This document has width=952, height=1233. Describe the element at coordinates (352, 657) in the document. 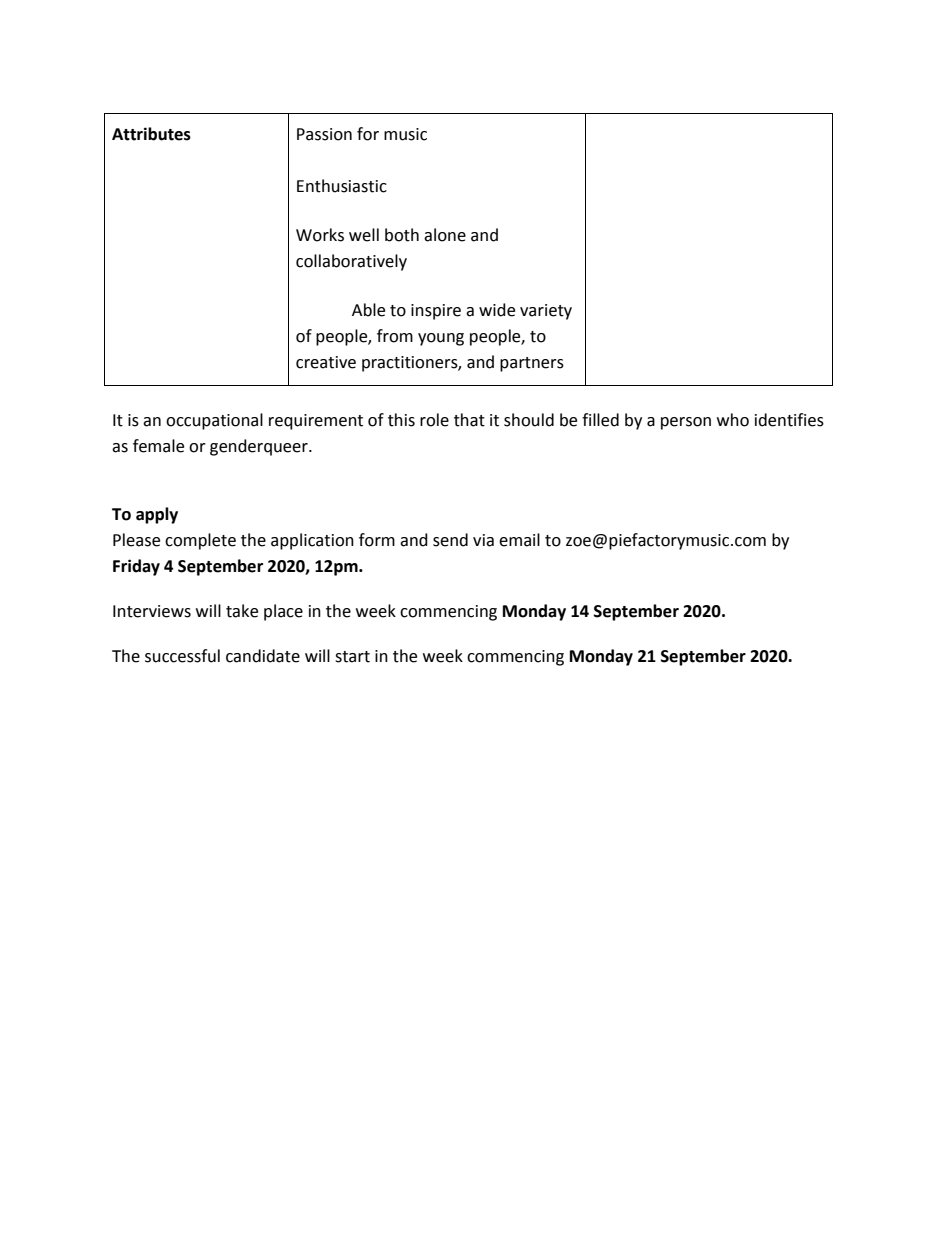

I see `start` at that location.
